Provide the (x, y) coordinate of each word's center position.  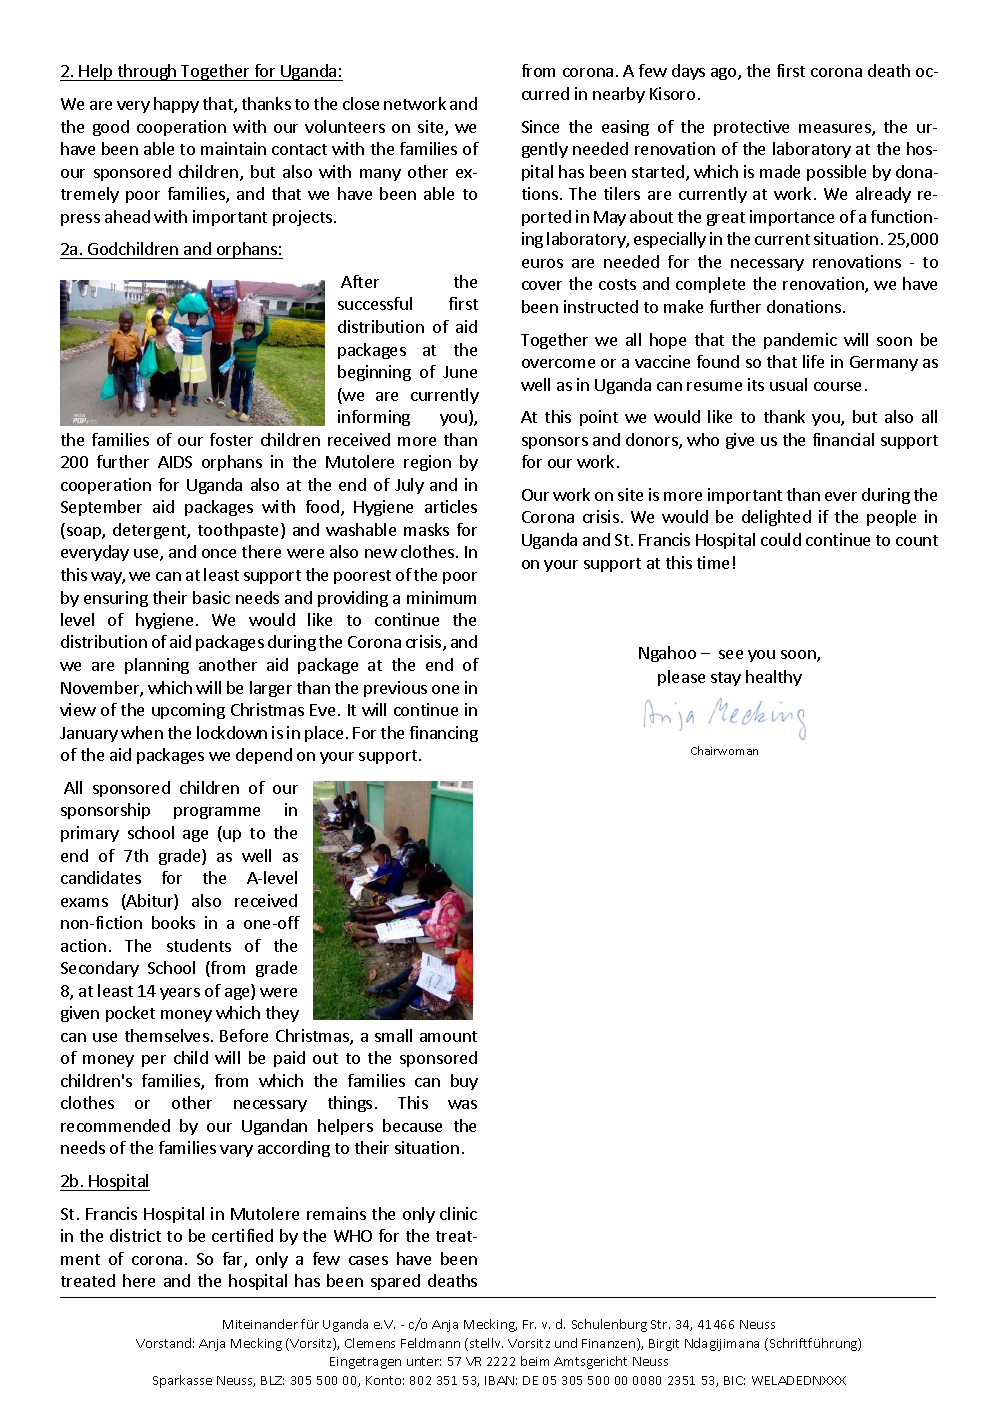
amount (448, 1036)
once (219, 553)
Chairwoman (724, 750)
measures (836, 130)
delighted (776, 518)
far (234, 1260)
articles (451, 506)
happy (176, 105)
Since (540, 126)
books (173, 922)
